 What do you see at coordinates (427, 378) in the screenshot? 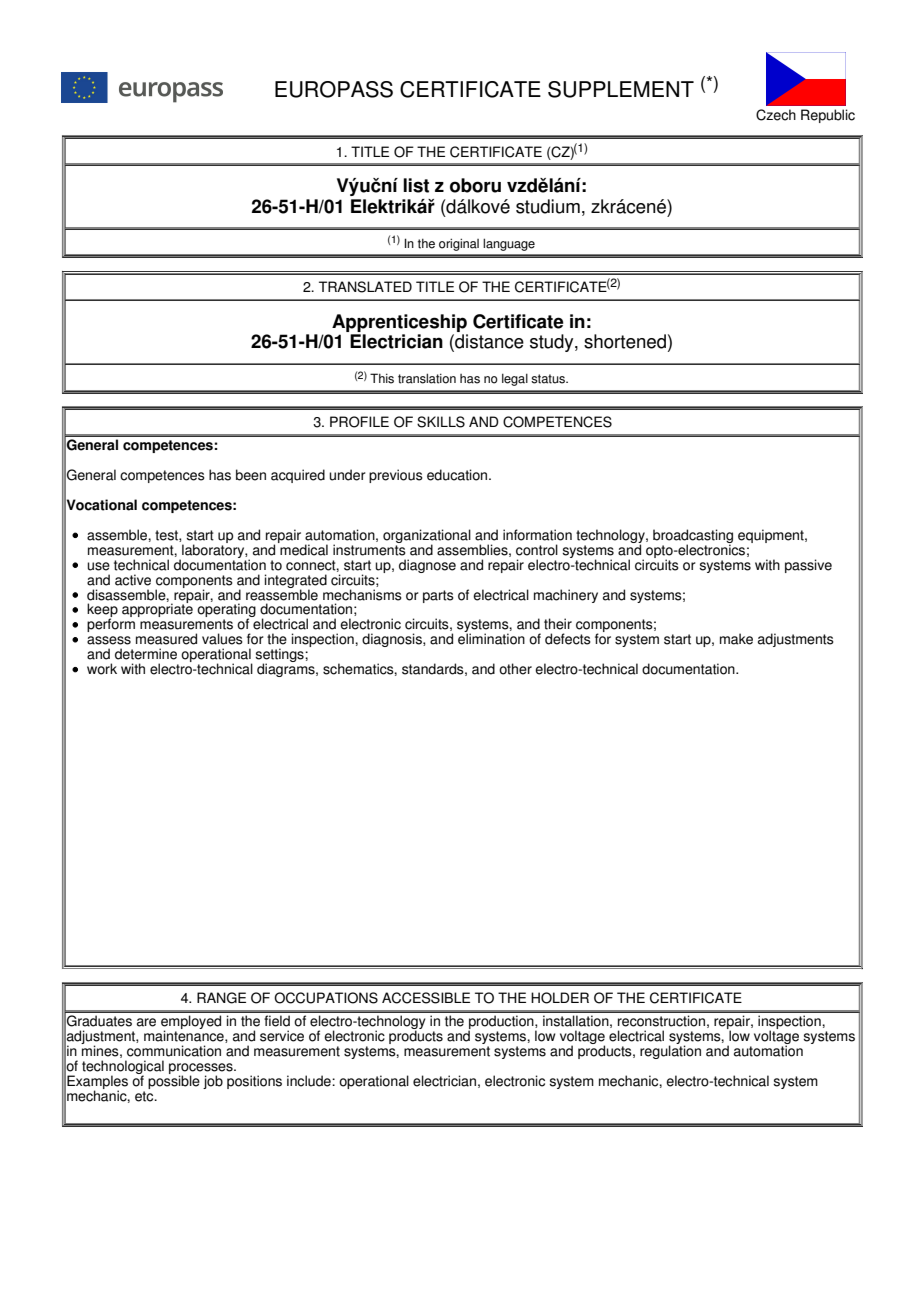
I see `translation` at bounding box center [427, 378].
